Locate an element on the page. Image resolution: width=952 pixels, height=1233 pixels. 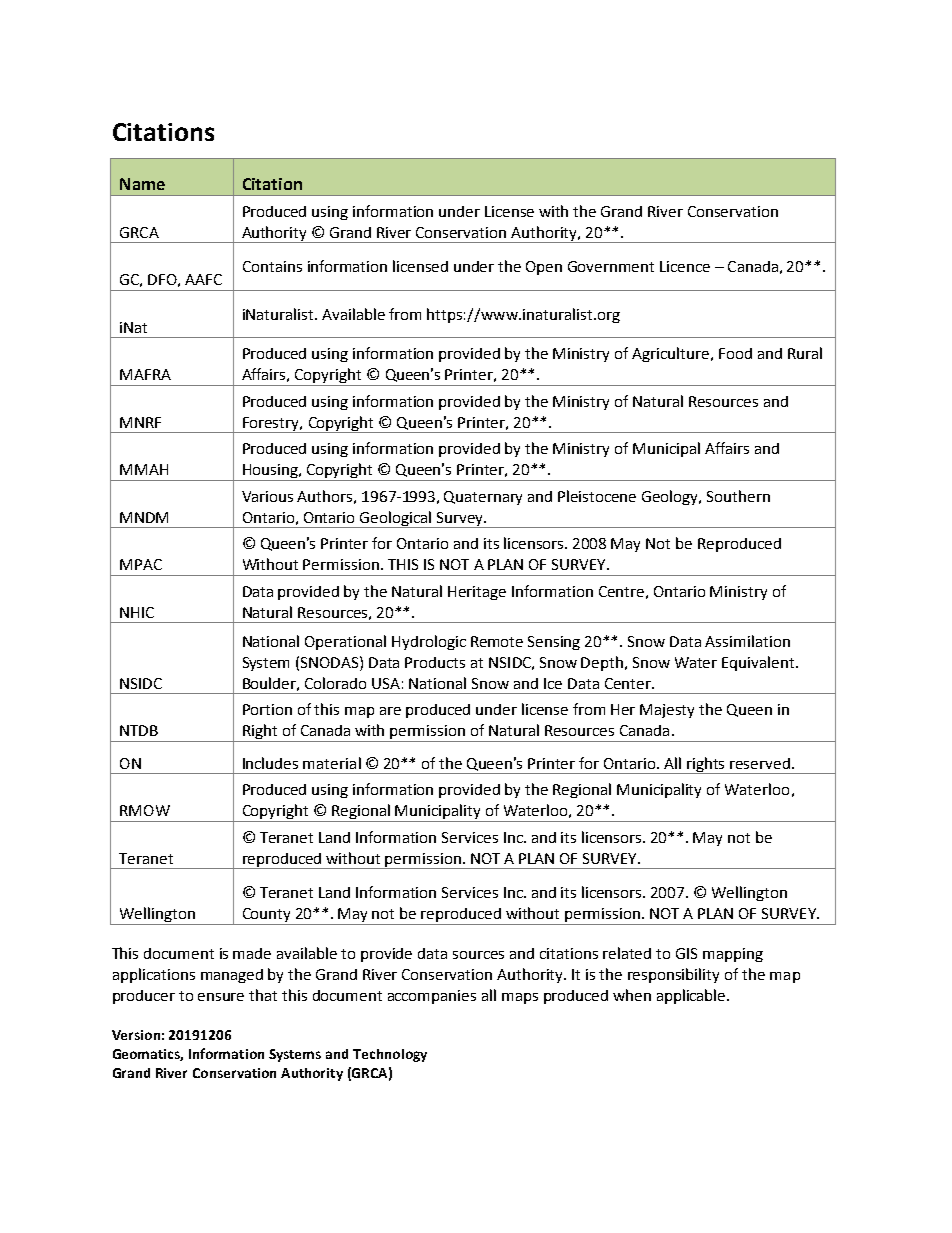
are is located at coordinates (390, 711).
